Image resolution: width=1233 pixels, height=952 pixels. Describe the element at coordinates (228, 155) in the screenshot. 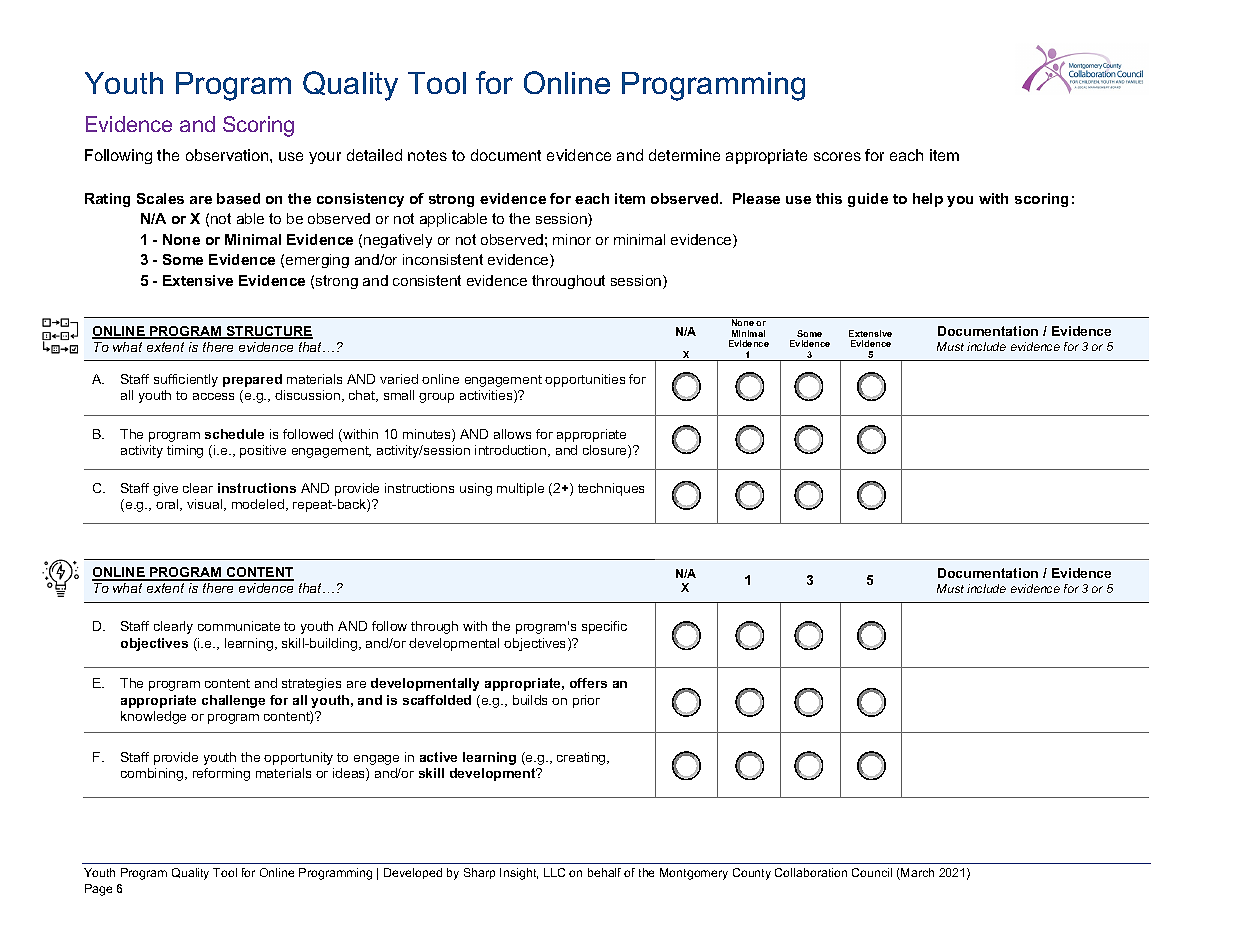

I see `observation` at that location.
